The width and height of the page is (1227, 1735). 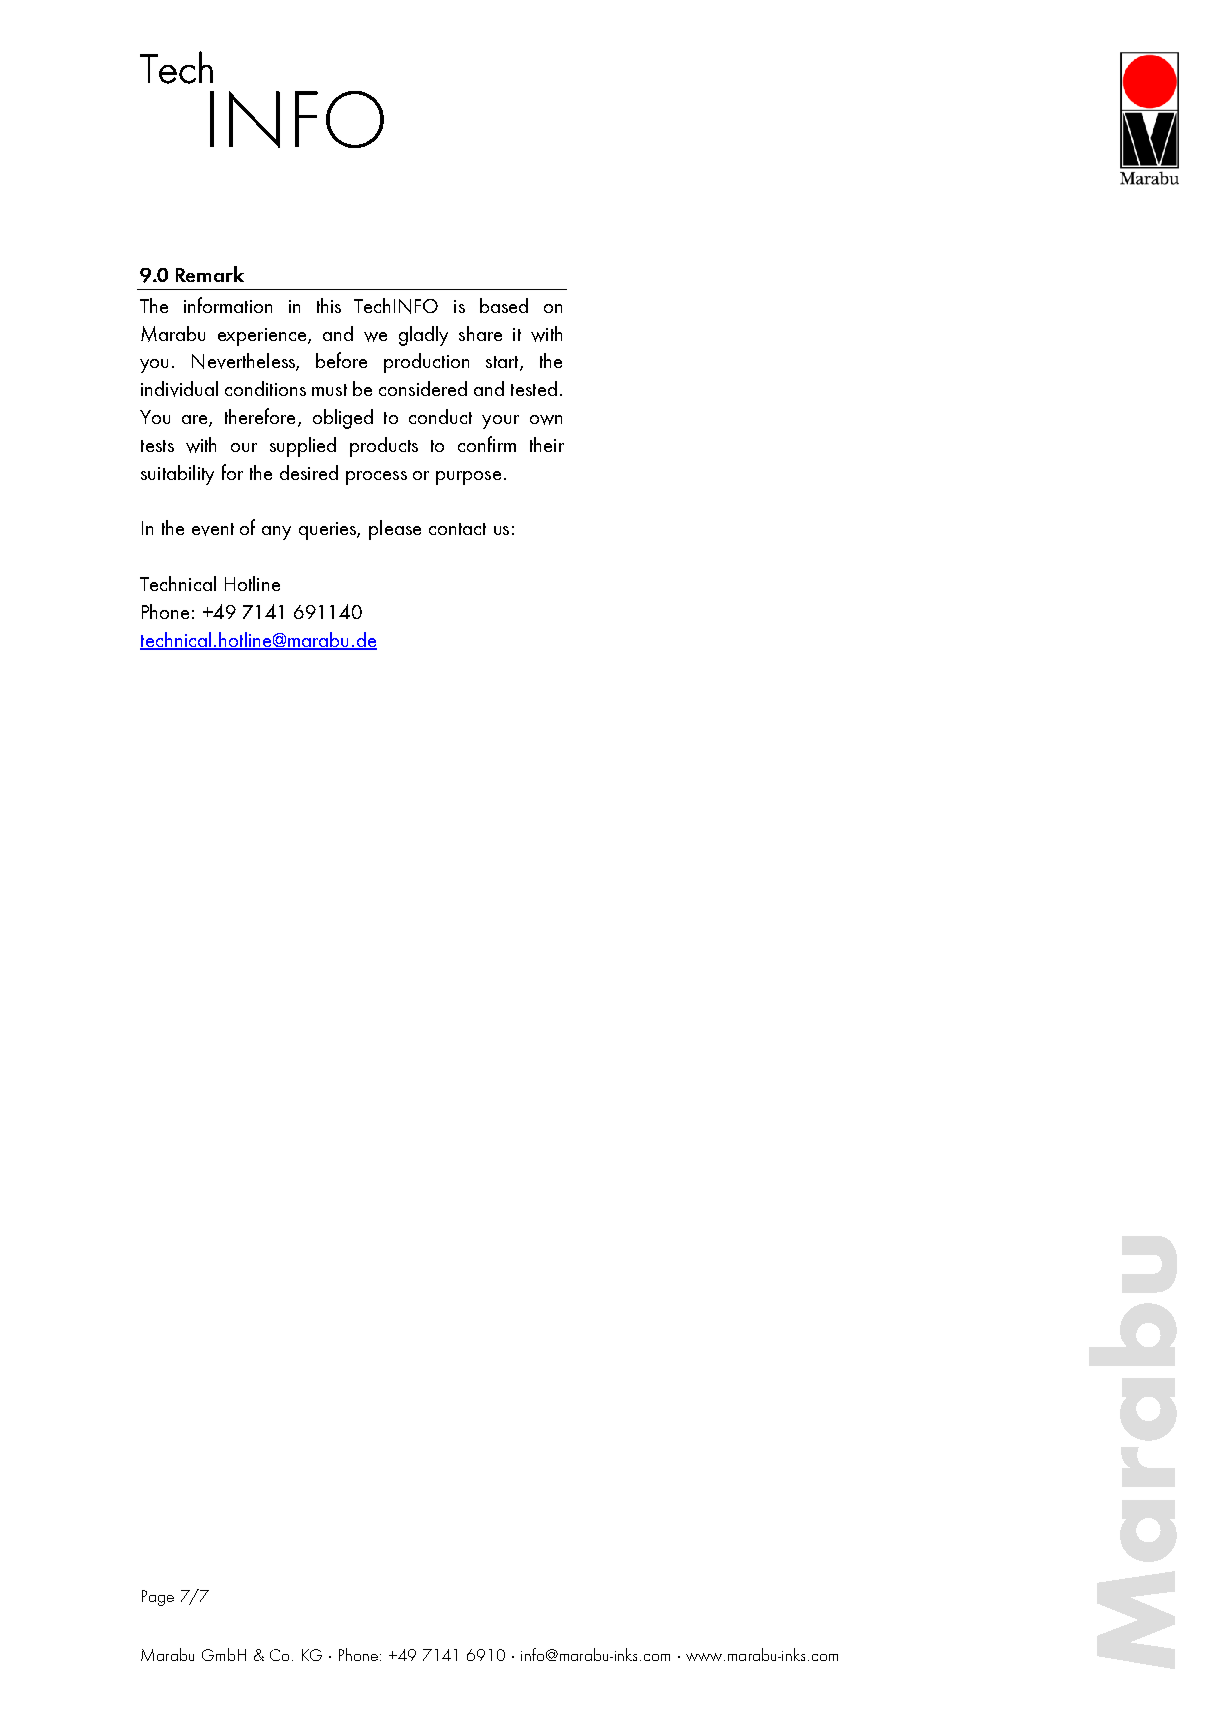 I want to click on desired, so click(x=309, y=472).
